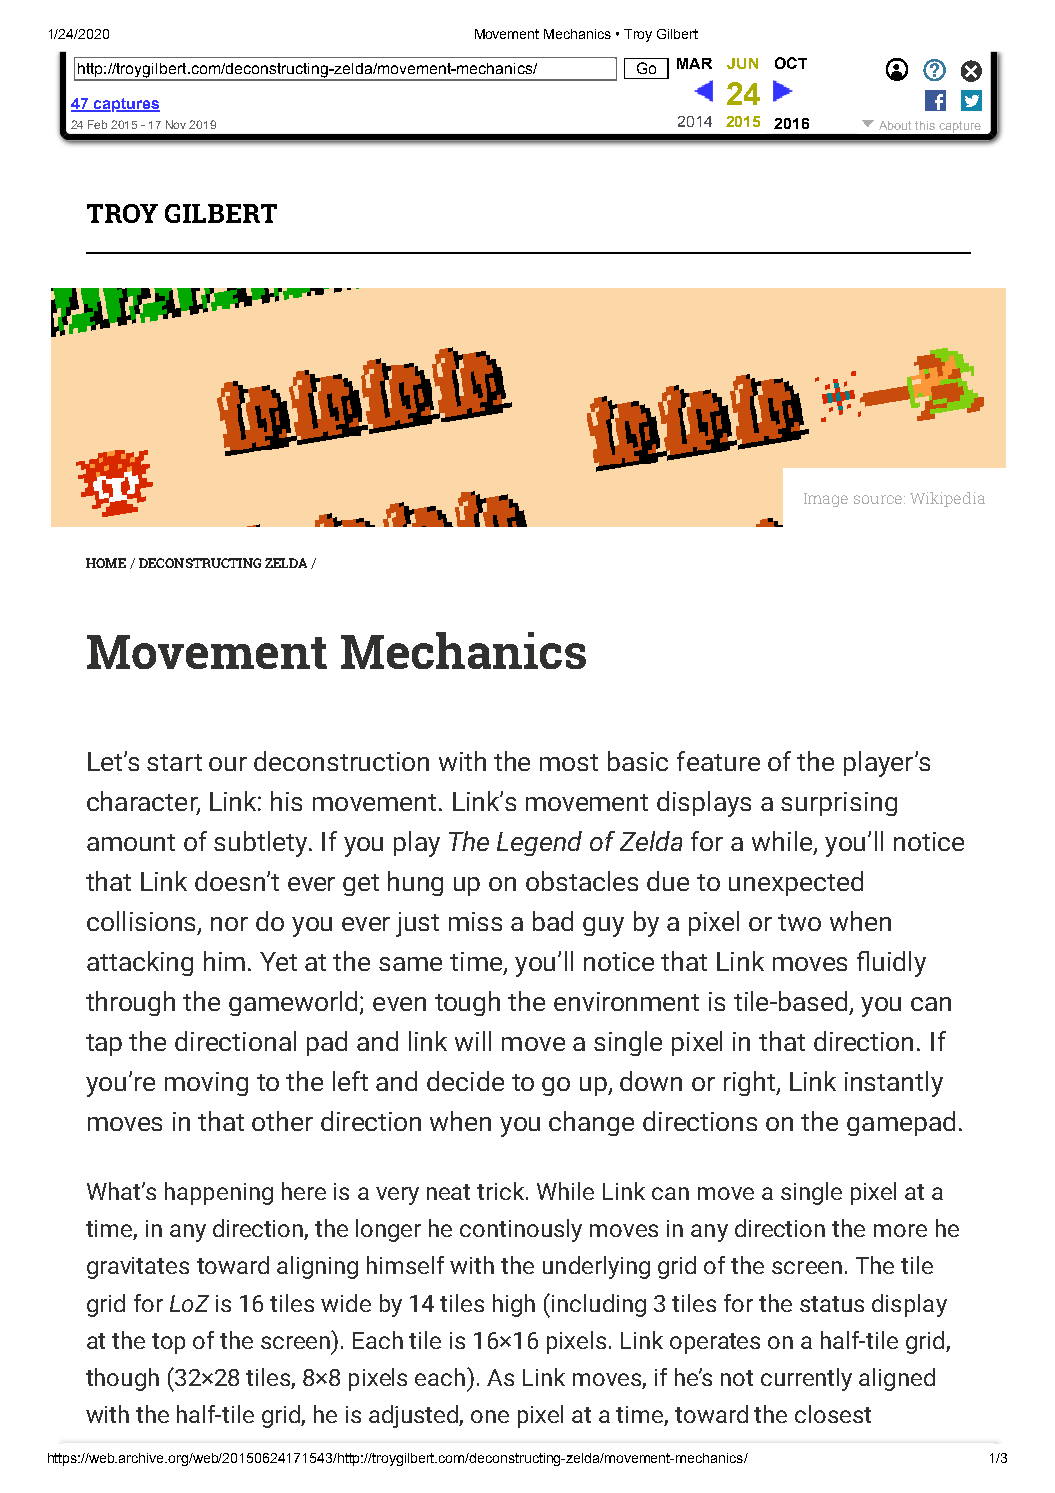  I want to click on top, so click(168, 1343).
